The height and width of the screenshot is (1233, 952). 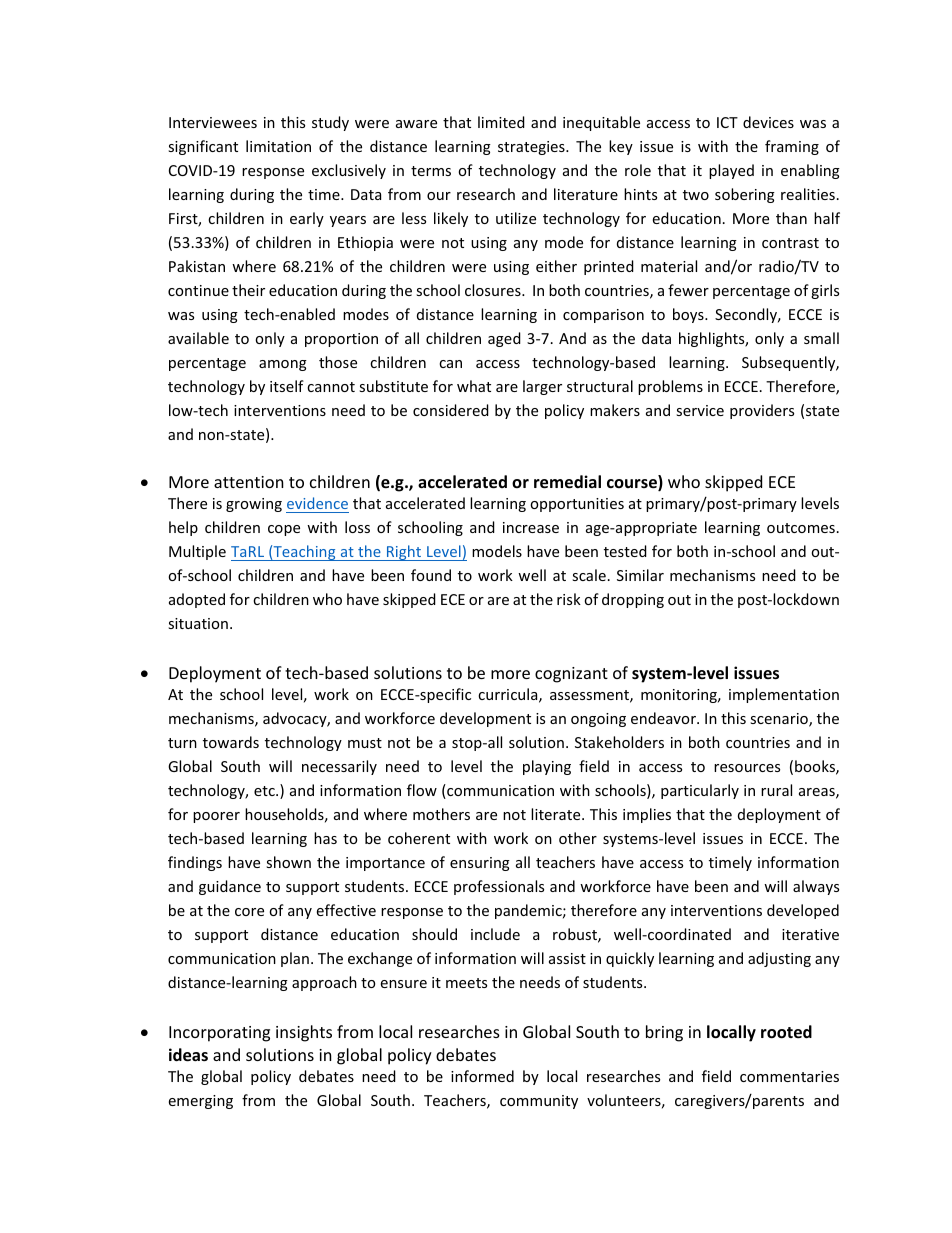 What do you see at coordinates (219, 1034) in the screenshot?
I see `Incorporating` at bounding box center [219, 1034].
